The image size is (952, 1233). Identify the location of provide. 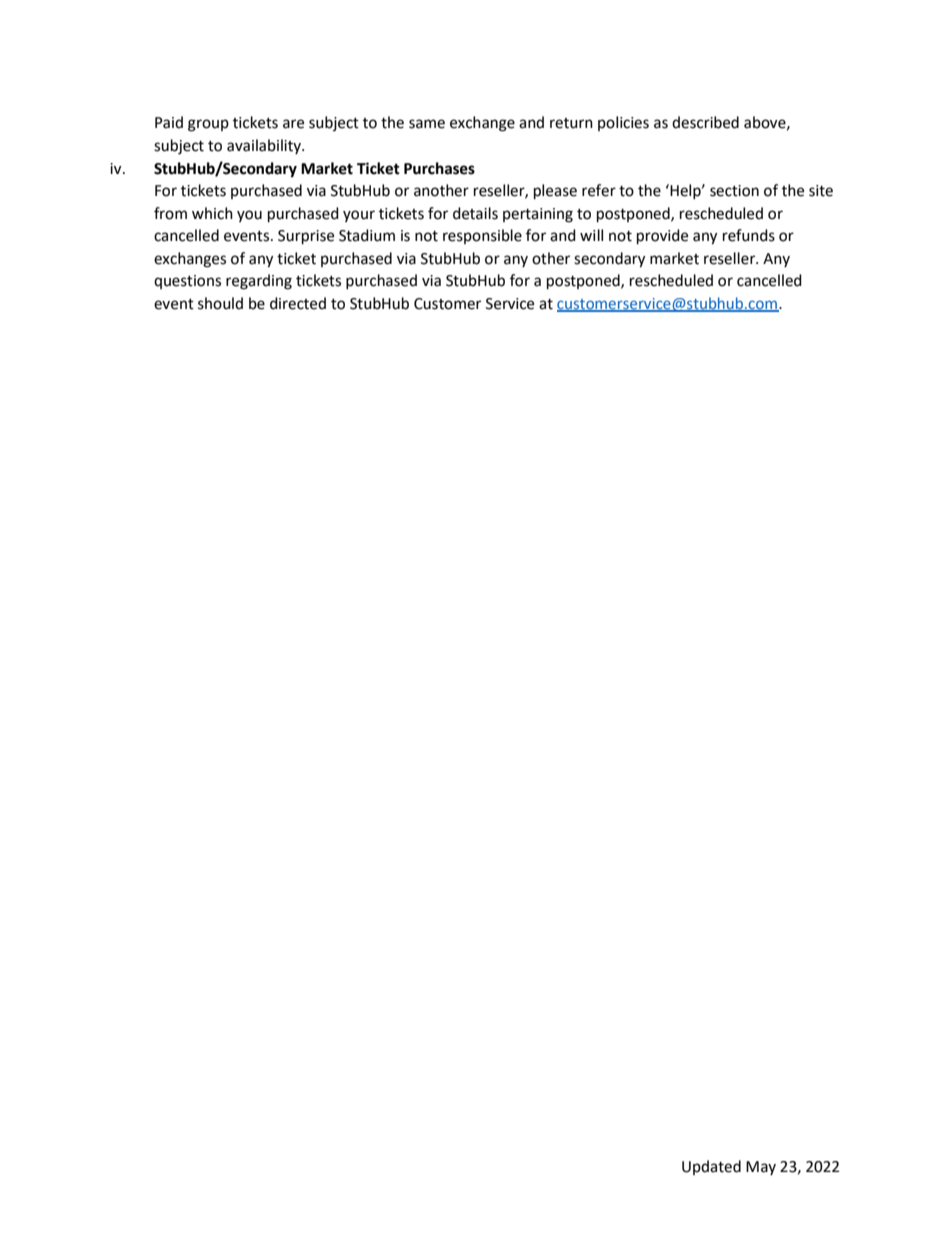
(662, 237).
